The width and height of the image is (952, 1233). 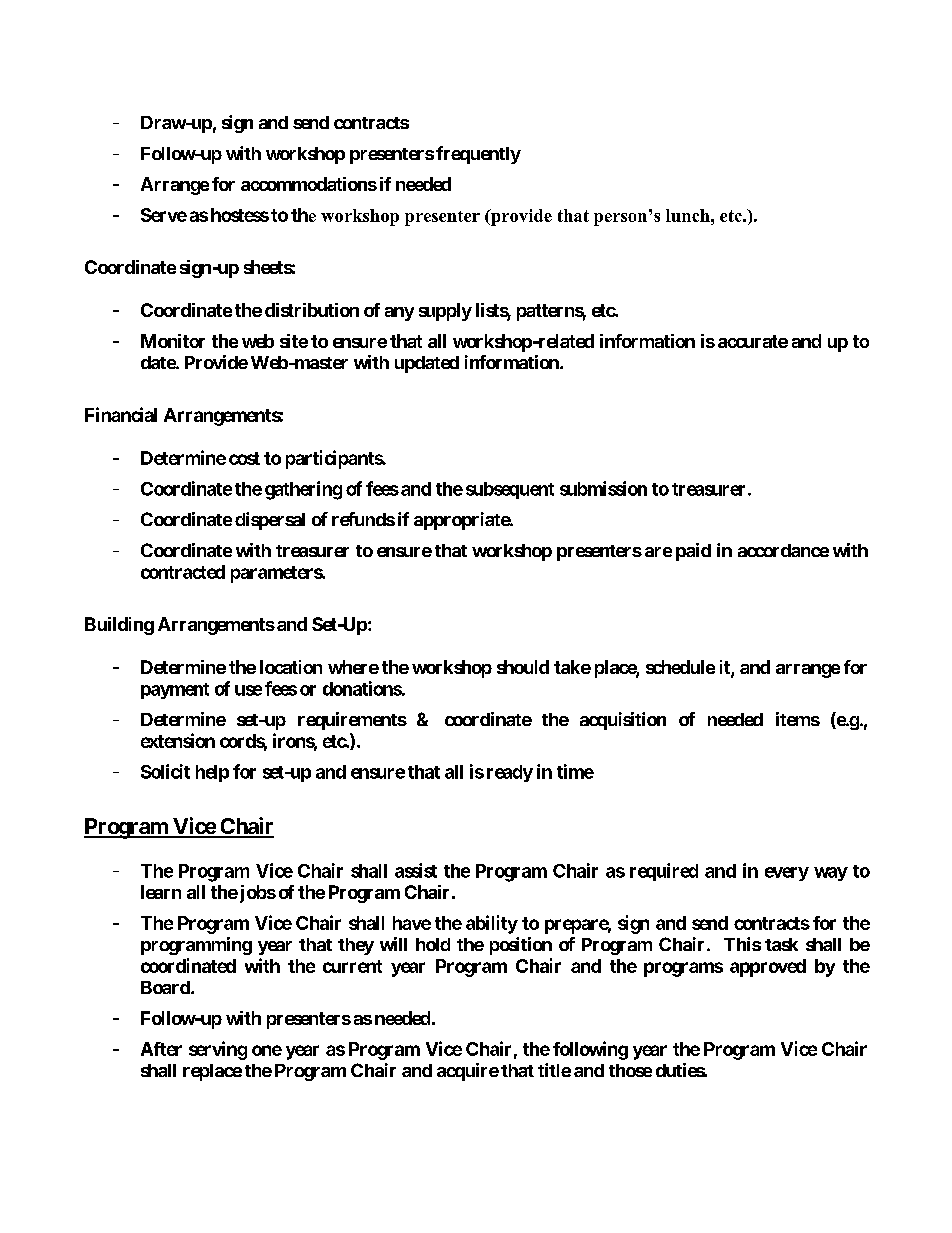 I want to click on subsequent, so click(x=510, y=490).
